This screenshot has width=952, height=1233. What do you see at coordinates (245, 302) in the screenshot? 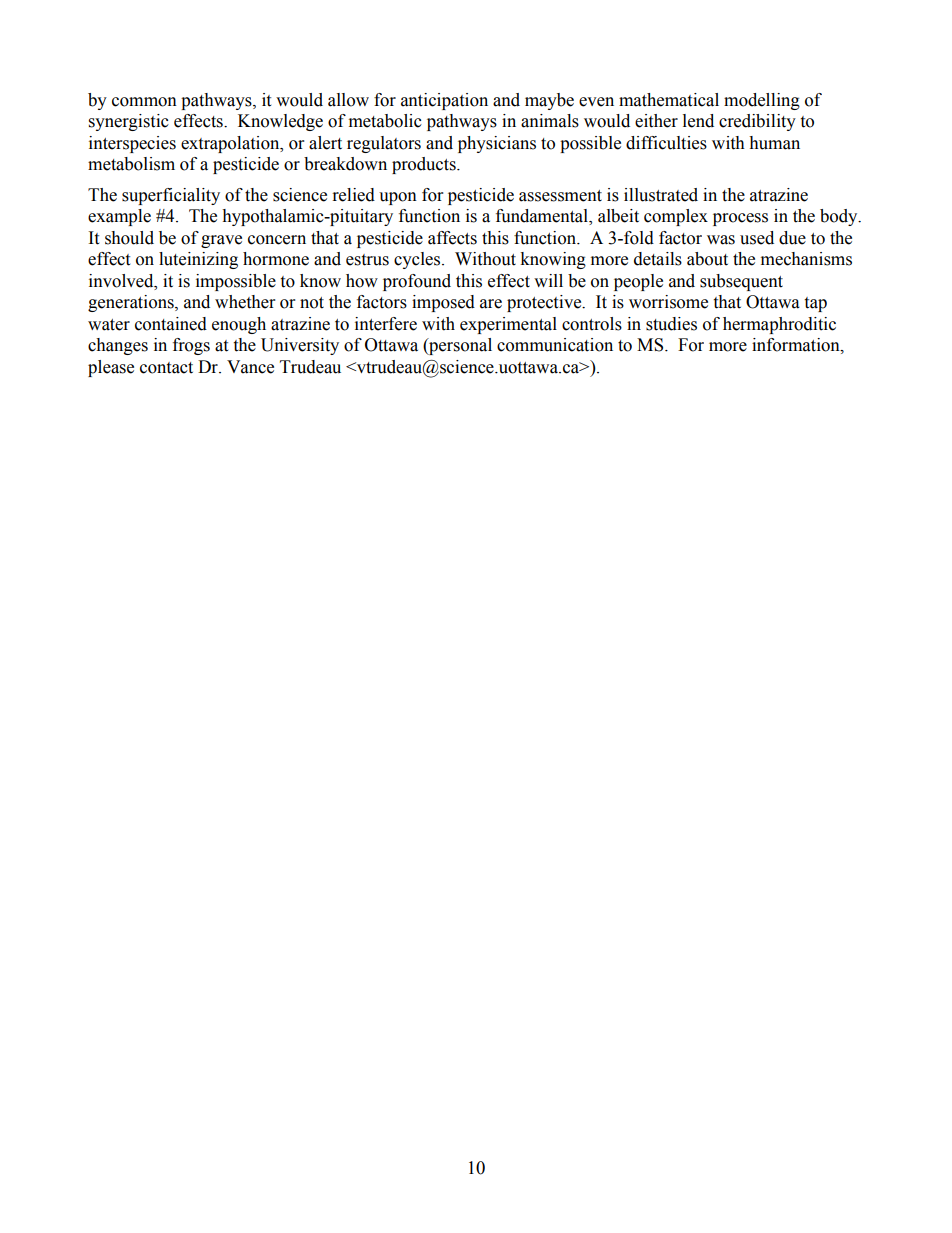
I see `whether` at bounding box center [245, 302].
